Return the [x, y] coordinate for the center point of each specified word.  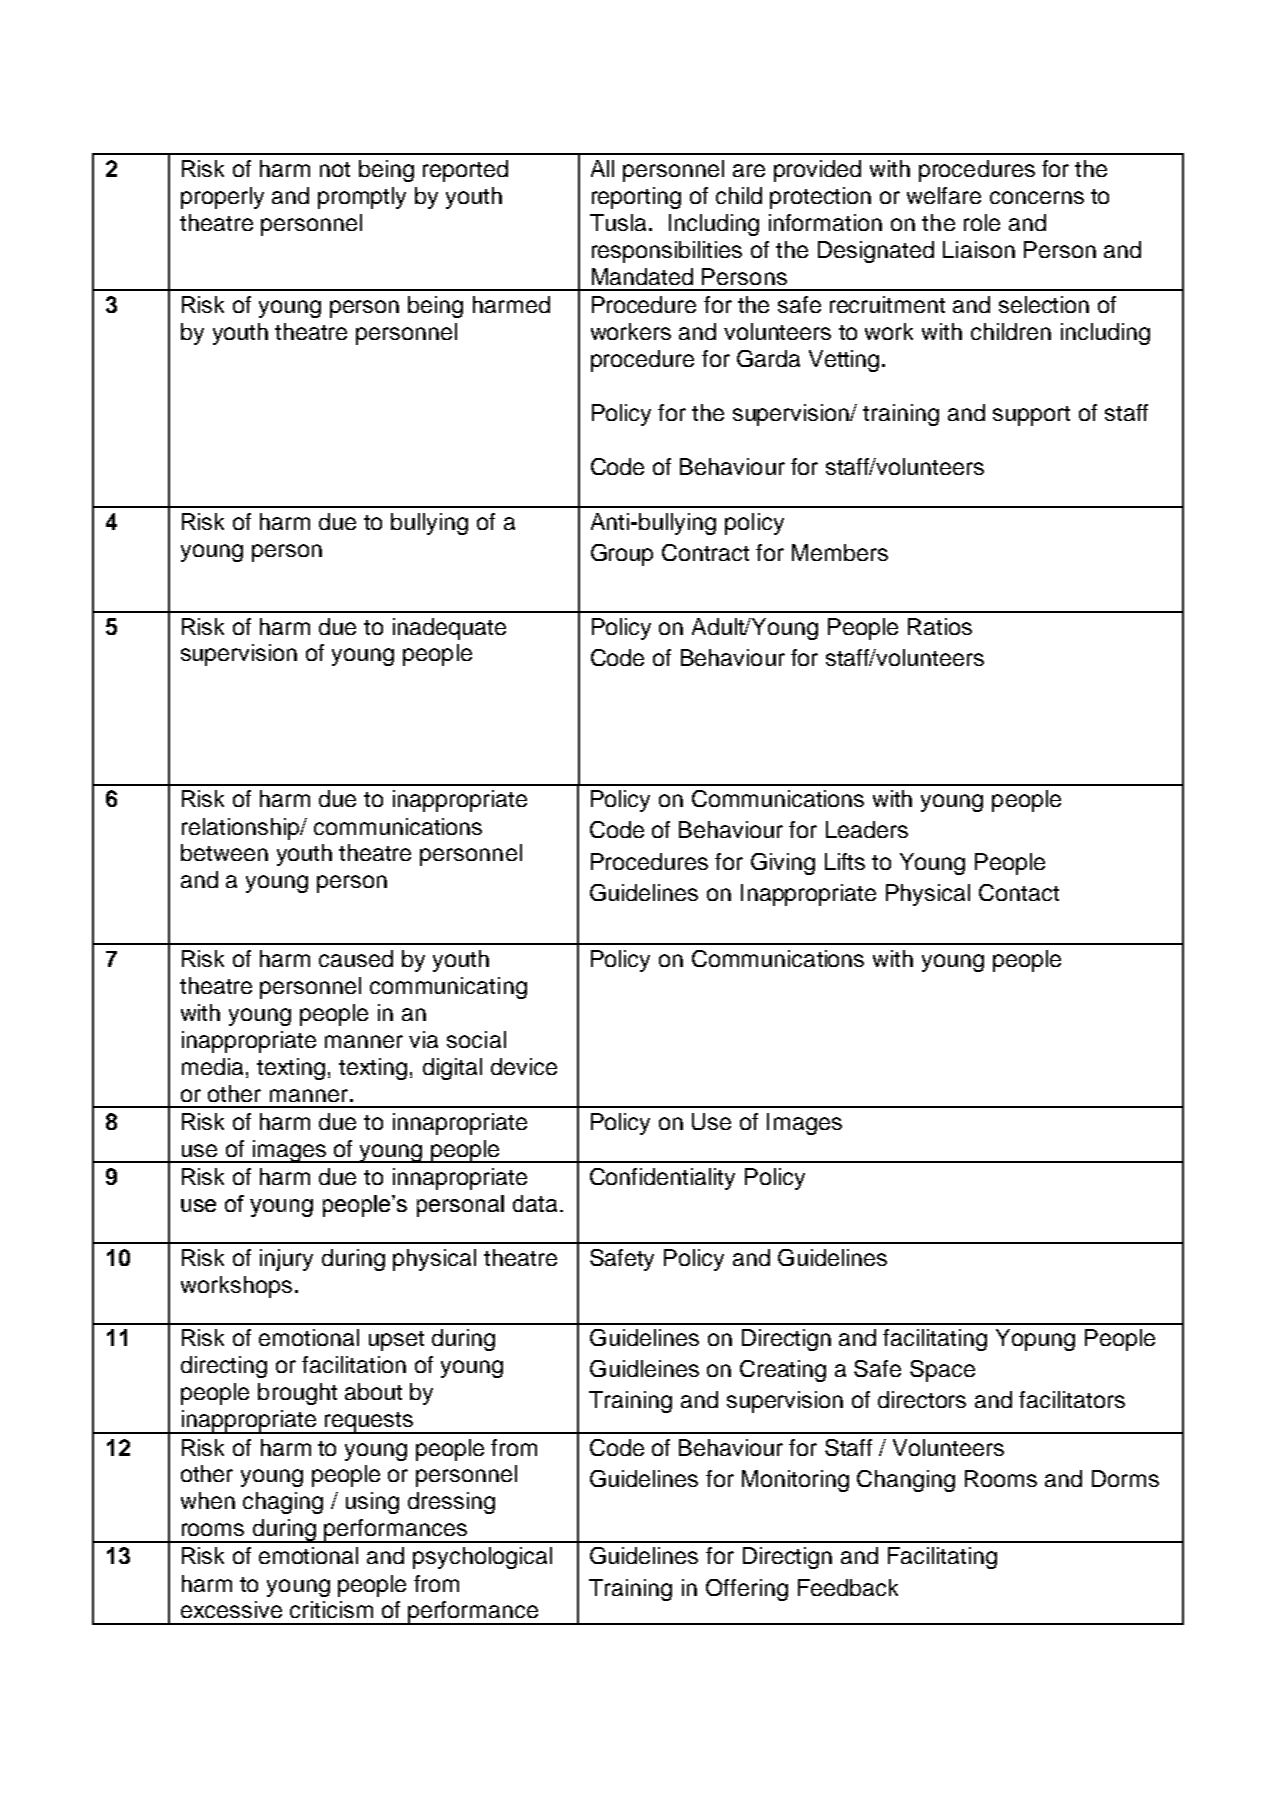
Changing [906, 1481]
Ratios [940, 626]
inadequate [449, 629]
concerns [1037, 197]
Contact [1019, 892]
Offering [747, 1590]
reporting [636, 198]
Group [622, 555]
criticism [331, 1609]
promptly [362, 198]
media [212, 1066]
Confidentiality [662, 1179]
